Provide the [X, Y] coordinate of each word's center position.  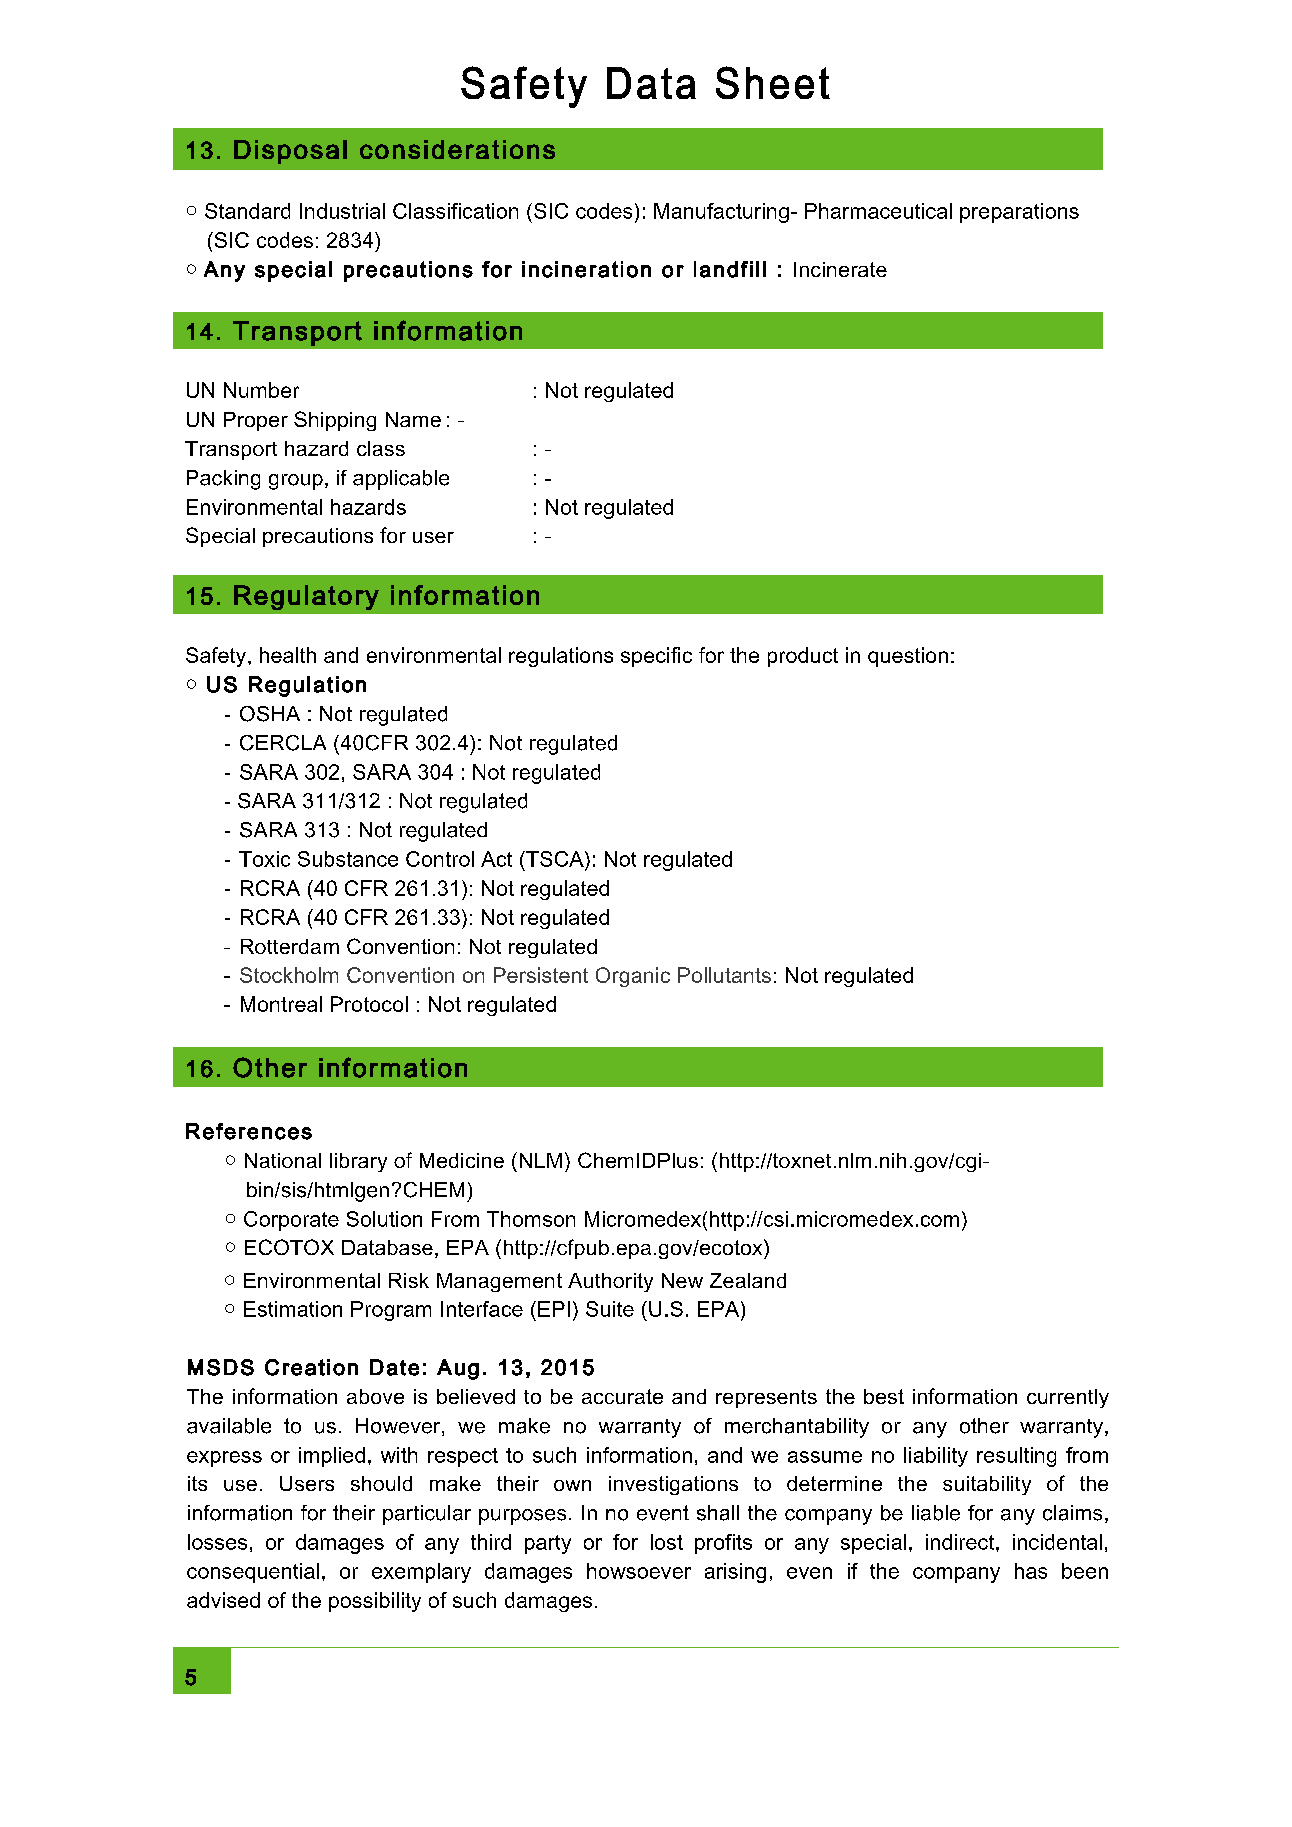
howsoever [639, 1571]
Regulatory [306, 597]
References [249, 1131]
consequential [253, 1573]
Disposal [290, 152]
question [908, 657]
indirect [961, 1542]
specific [656, 657]
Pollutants [724, 975]
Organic [633, 977]
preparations [1019, 213]
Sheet [773, 82]
